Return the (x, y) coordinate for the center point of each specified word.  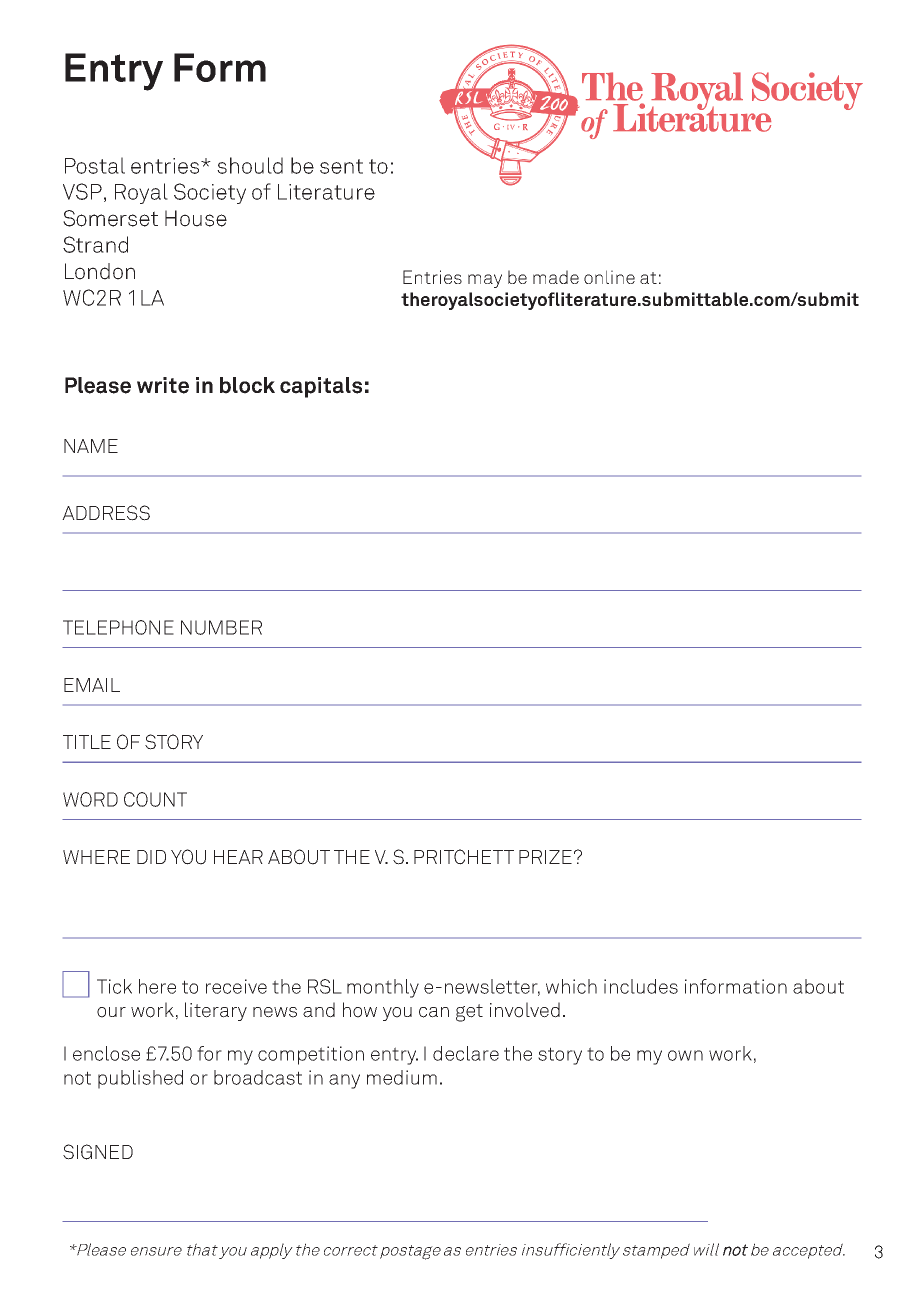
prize (545, 857)
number (221, 627)
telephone (118, 627)
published (140, 1079)
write (163, 385)
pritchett (464, 857)
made (556, 277)
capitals (321, 387)
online (609, 277)
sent (341, 166)
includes (641, 986)
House (196, 218)
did (151, 857)
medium (402, 1077)
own (685, 1055)
